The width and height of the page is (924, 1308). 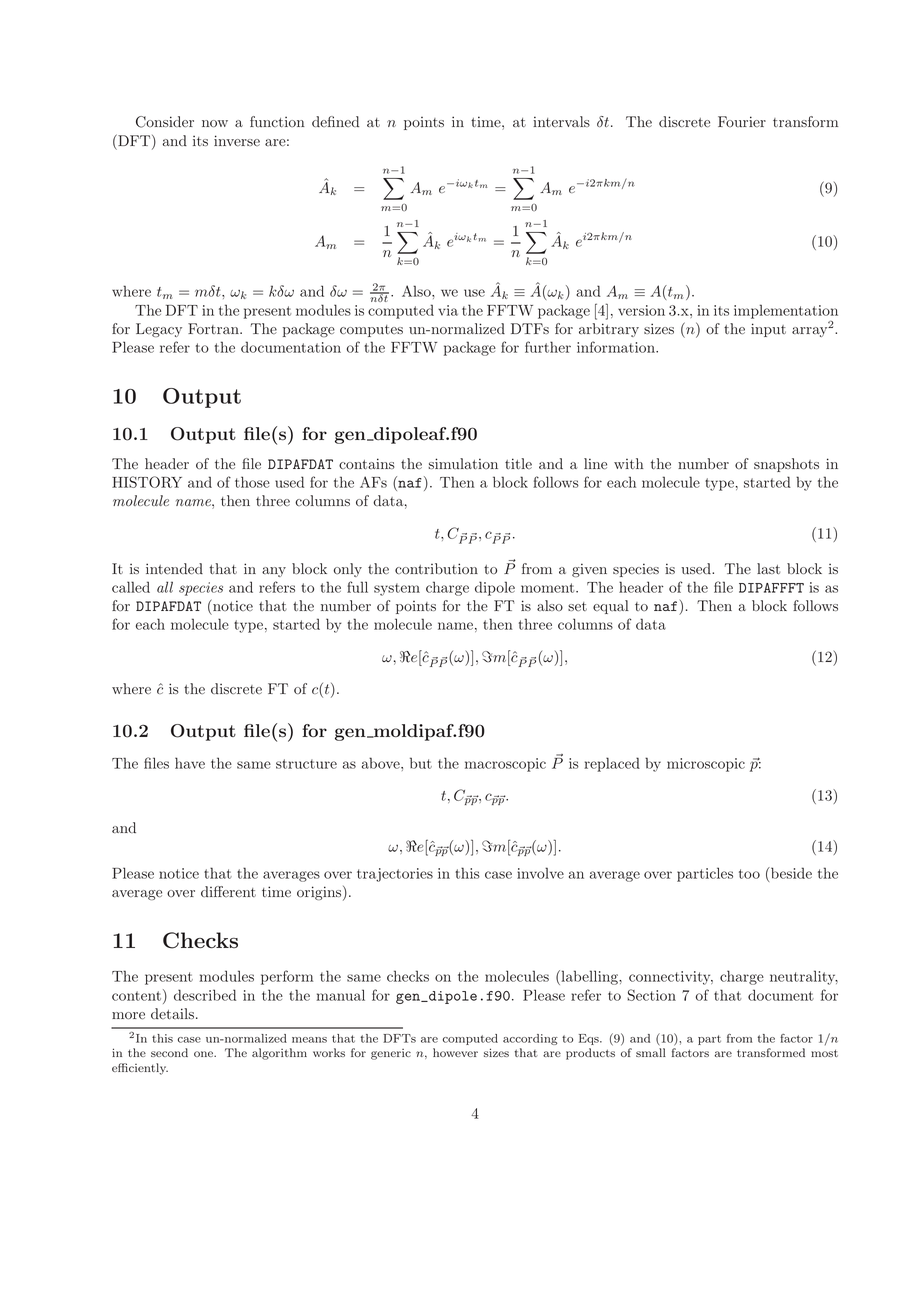 I want to click on last, so click(x=768, y=568).
